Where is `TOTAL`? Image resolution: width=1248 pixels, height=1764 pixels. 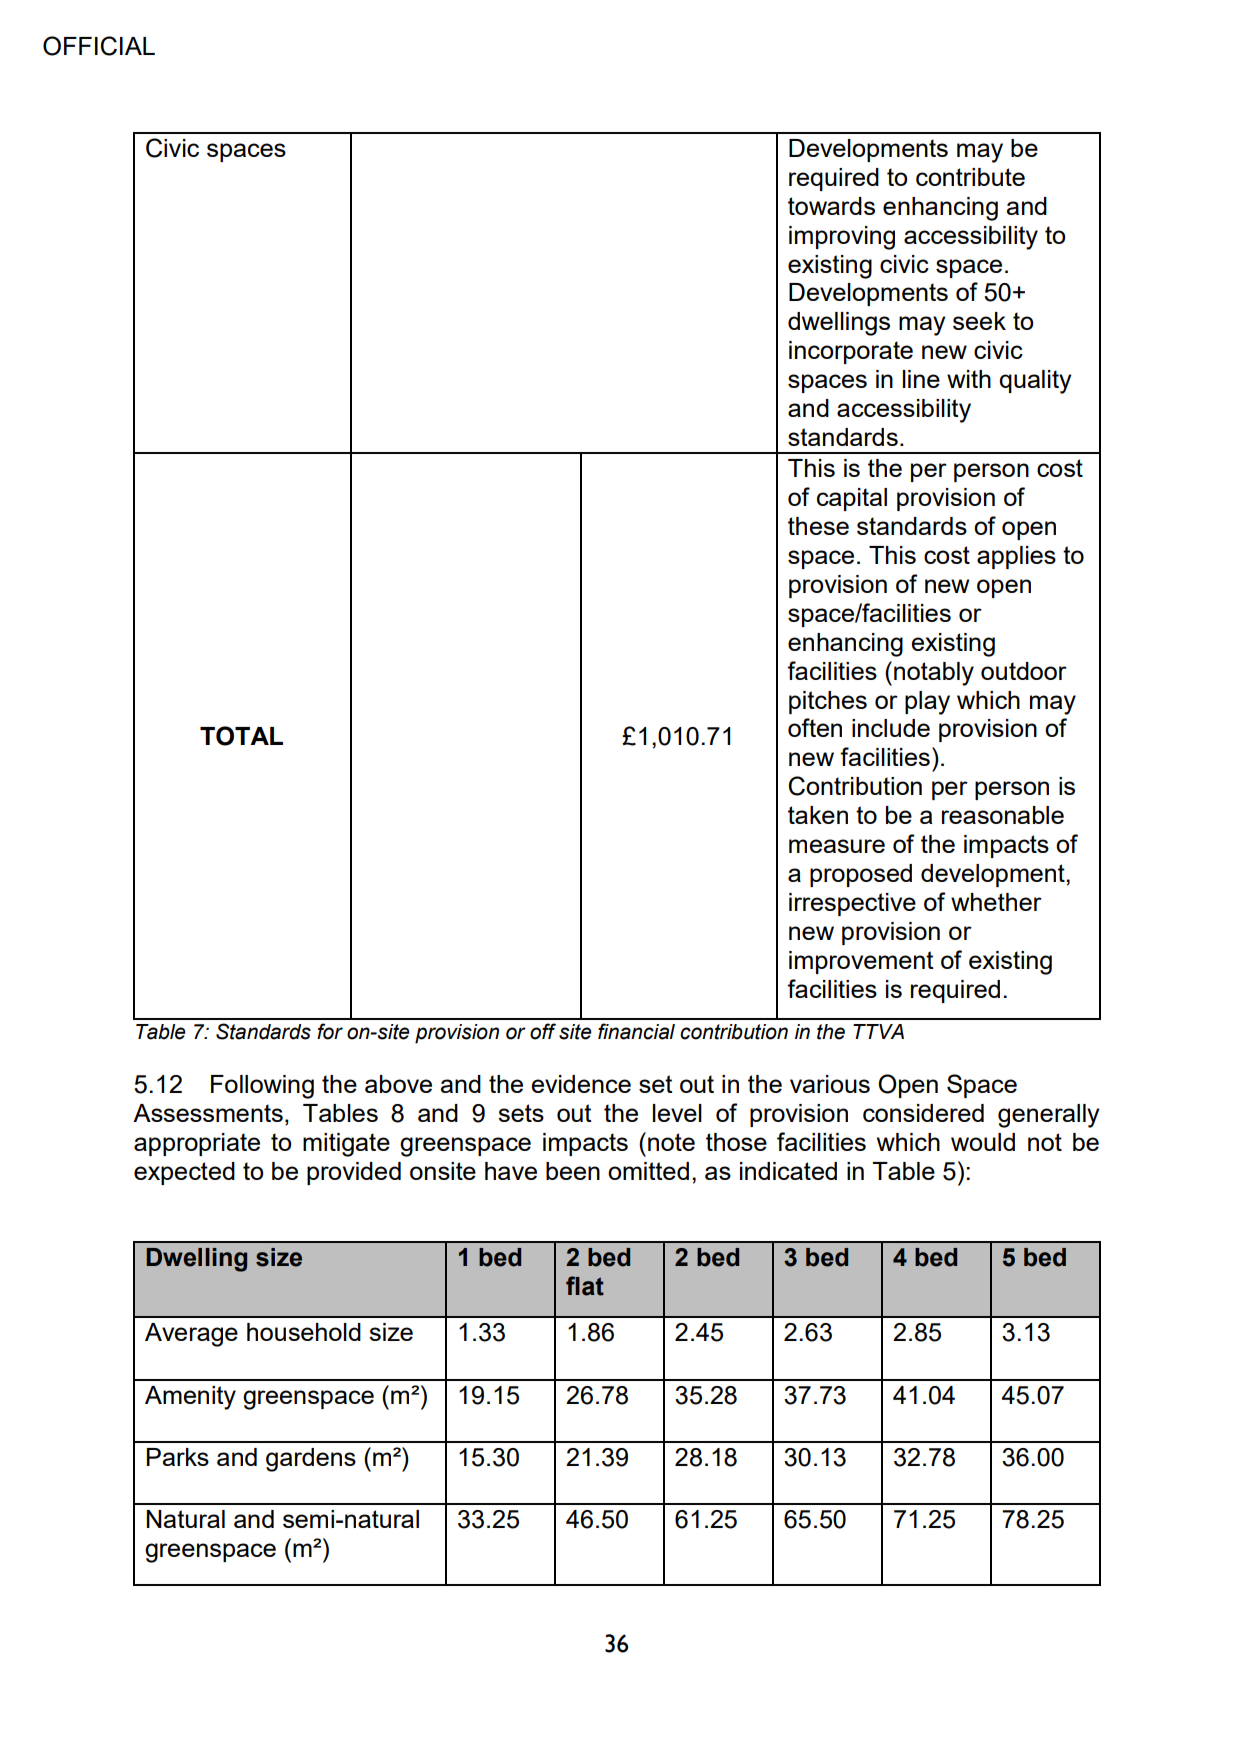
TOTAL is located at coordinates (241, 736).
